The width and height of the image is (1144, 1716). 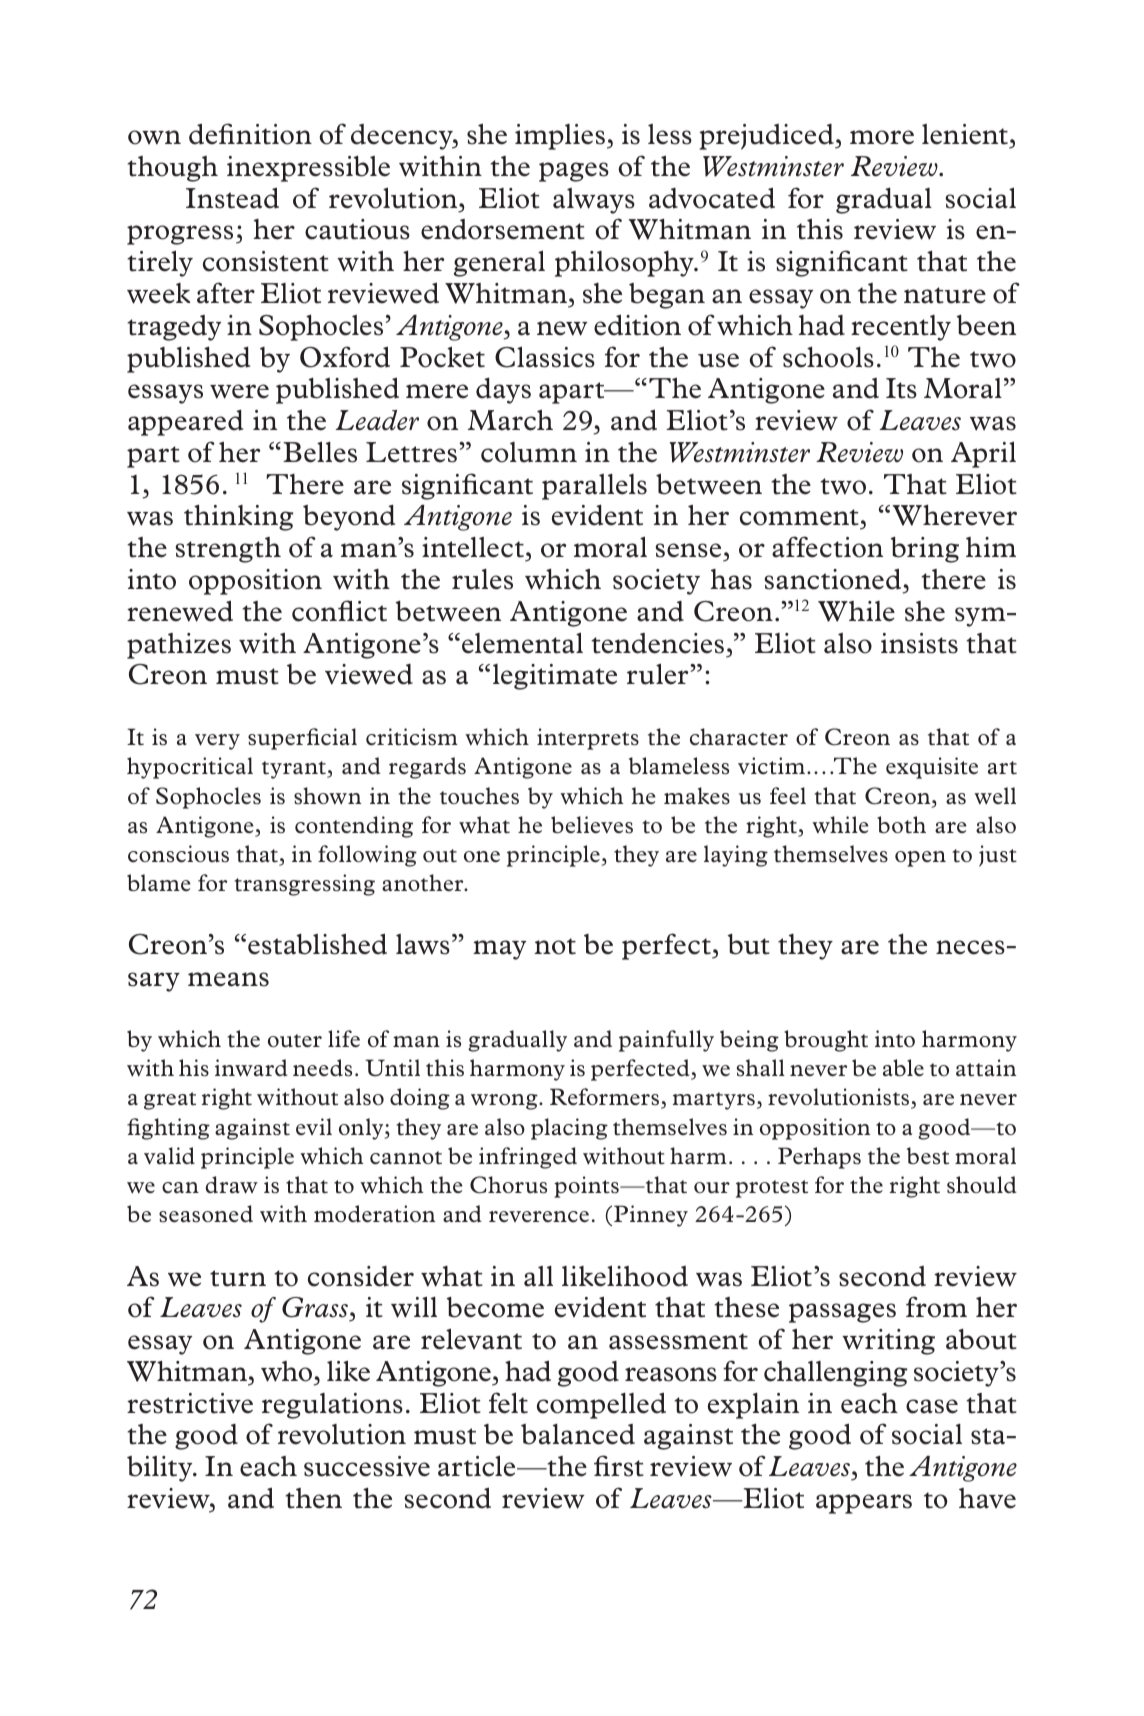 What do you see at coordinates (574, 172) in the image?
I see `pages` at bounding box center [574, 172].
